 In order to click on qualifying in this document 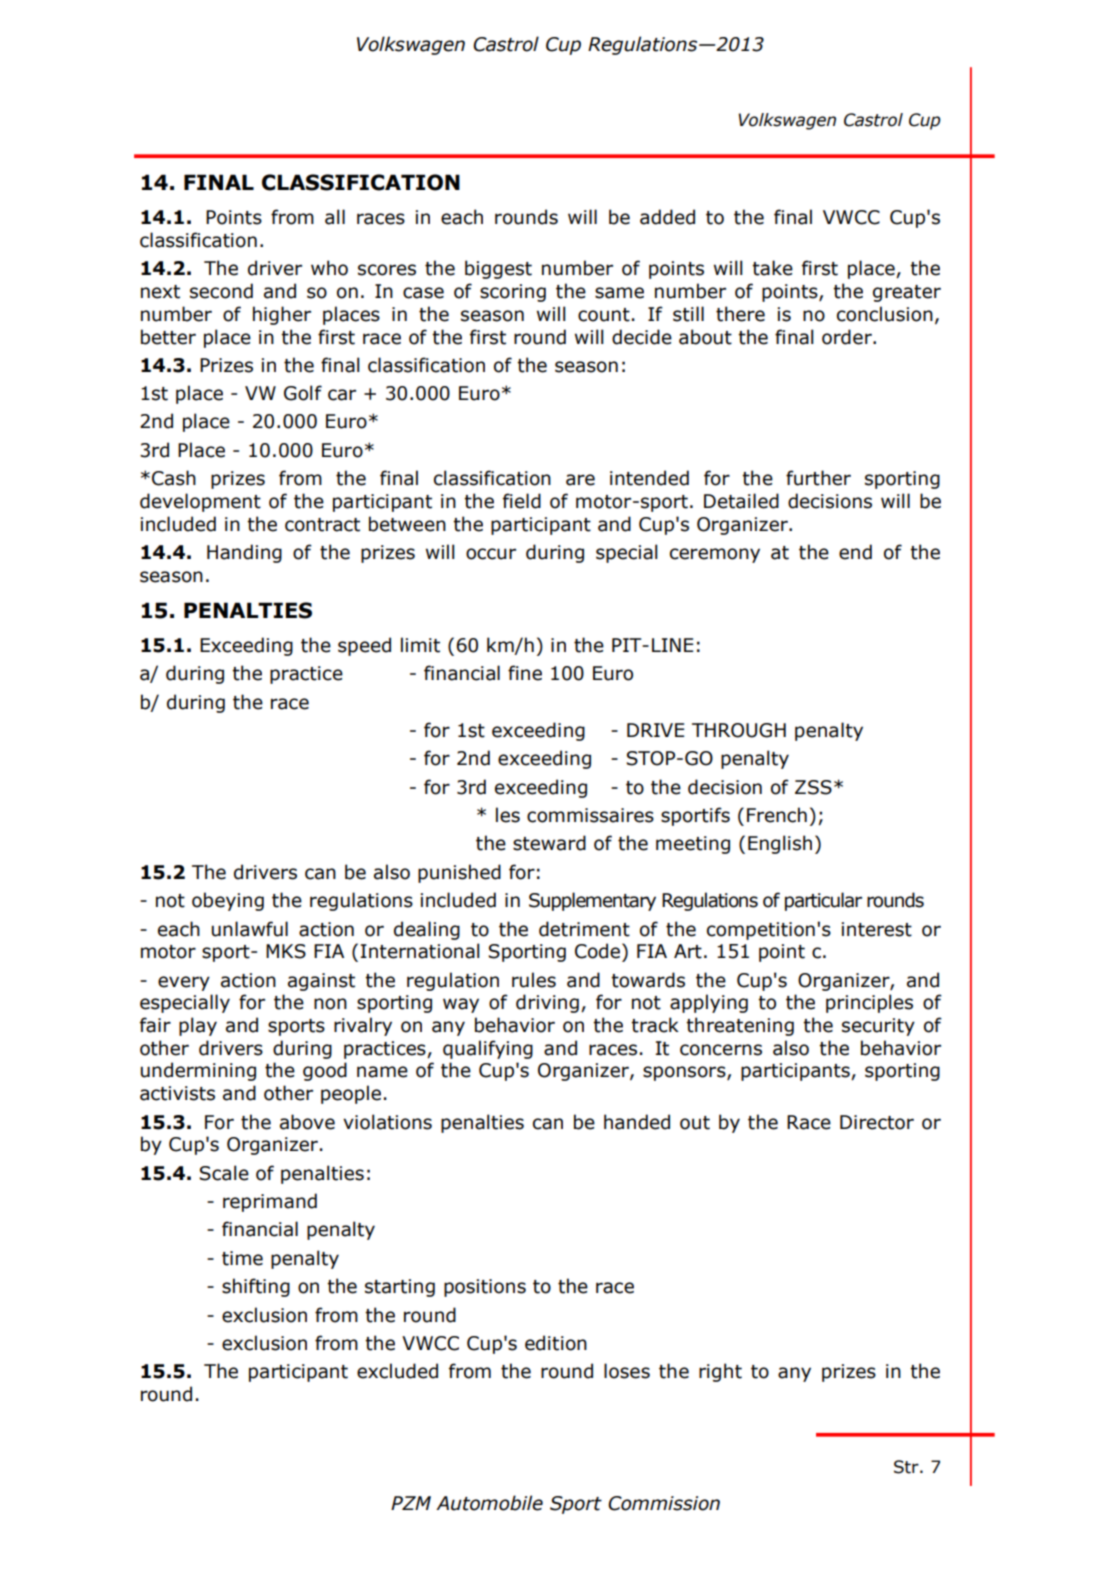, I will do `click(488, 1049)`.
